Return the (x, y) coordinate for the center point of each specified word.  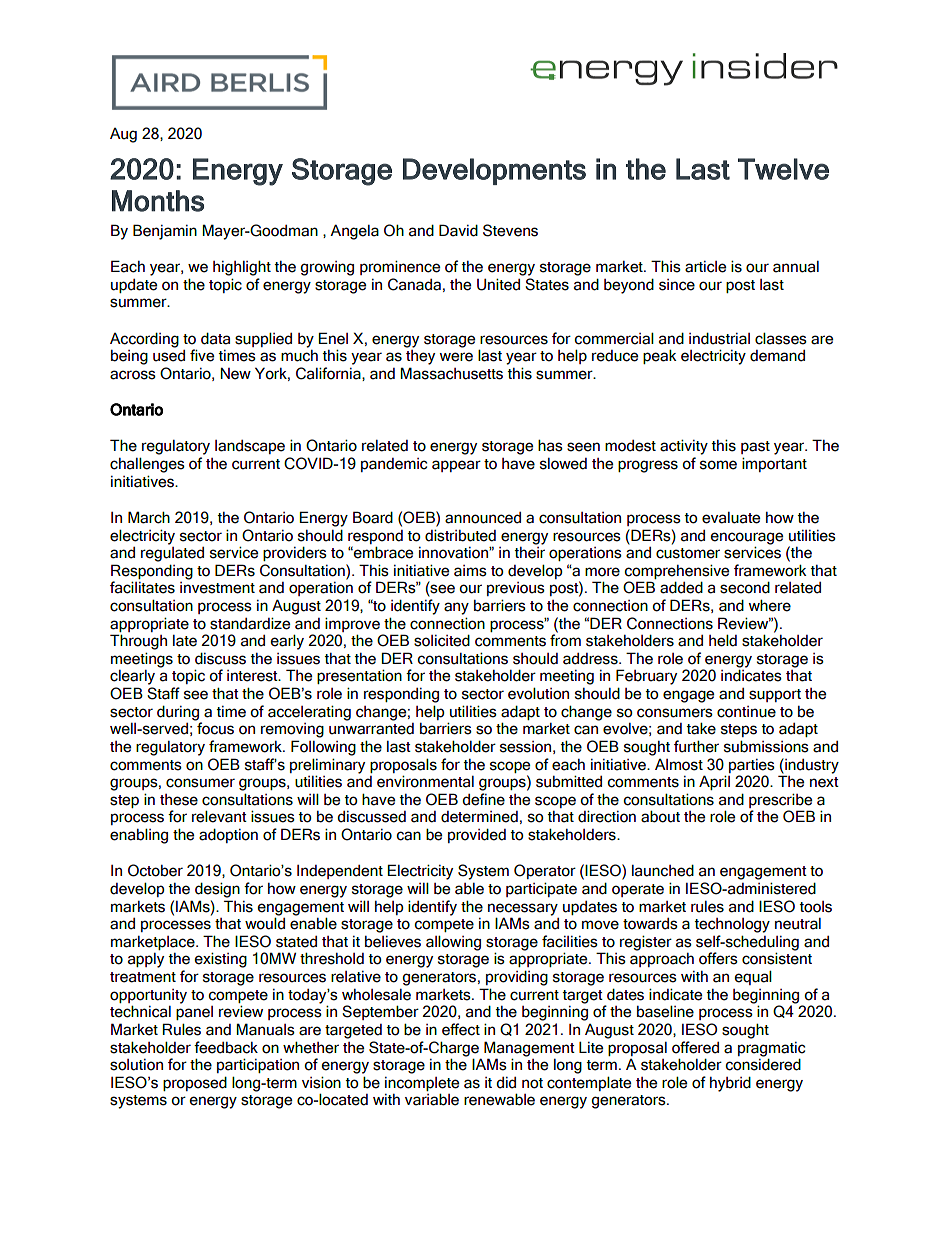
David (458, 230)
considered (763, 1063)
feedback (226, 1047)
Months (158, 201)
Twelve (783, 169)
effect (461, 1029)
